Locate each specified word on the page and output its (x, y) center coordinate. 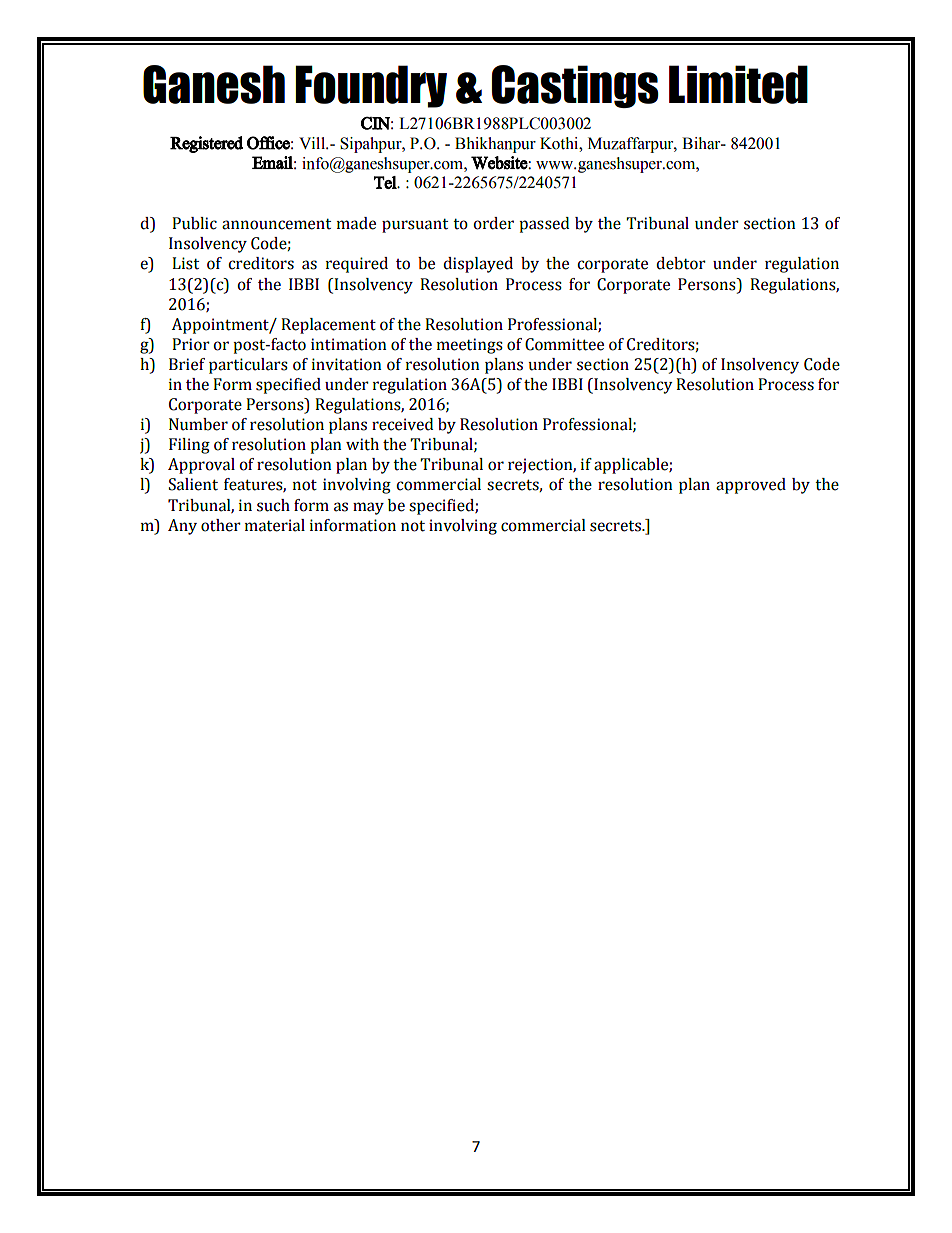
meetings (470, 346)
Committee (564, 344)
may (368, 508)
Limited (738, 84)
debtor (681, 263)
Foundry (371, 86)
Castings (575, 86)
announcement (276, 224)
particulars (248, 366)
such (273, 505)
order (493, 223)
